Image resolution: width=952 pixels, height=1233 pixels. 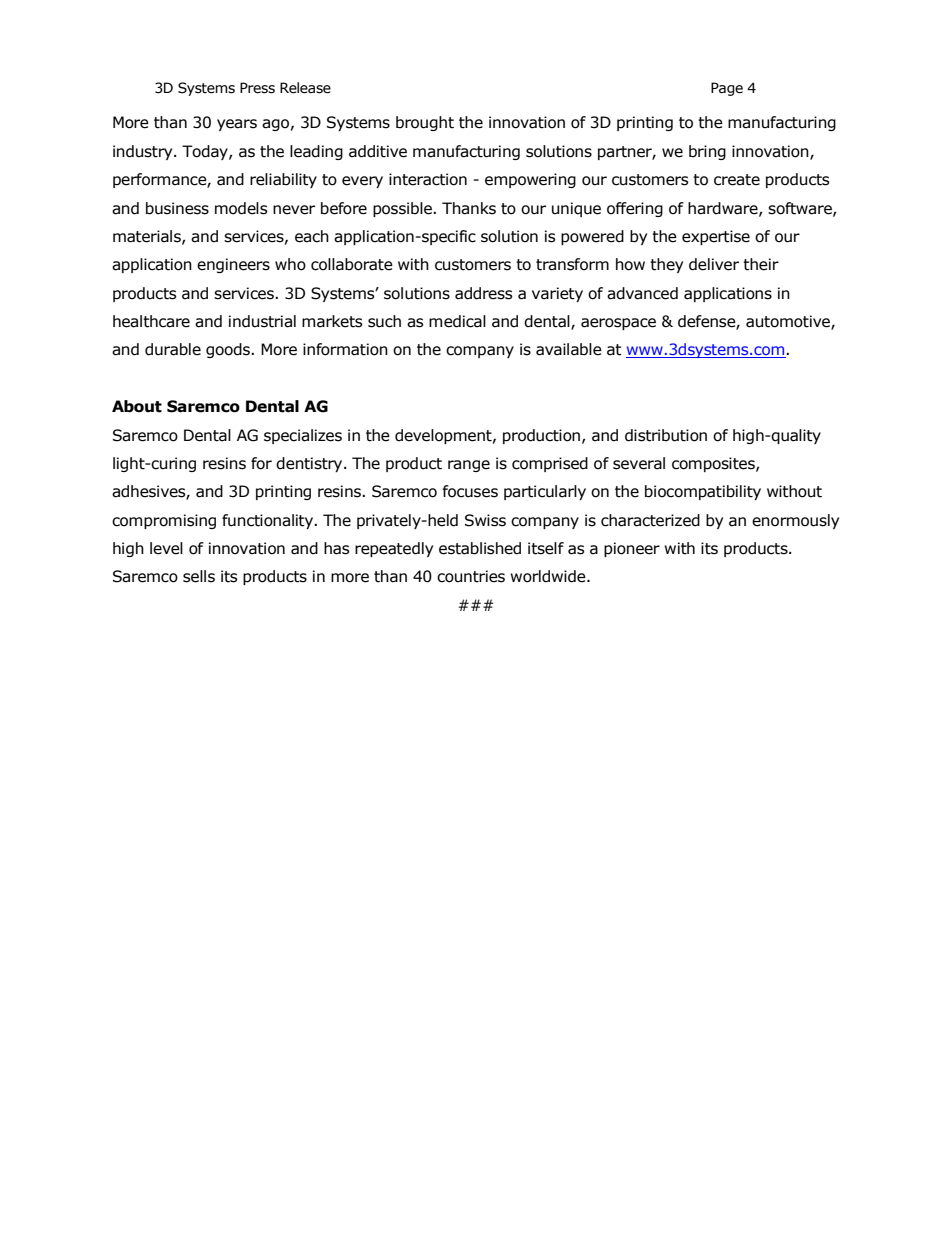 What do you see at coordinates (303, 436) in the screenshot?
I see `specializes` at bounding box center [303, 436].
